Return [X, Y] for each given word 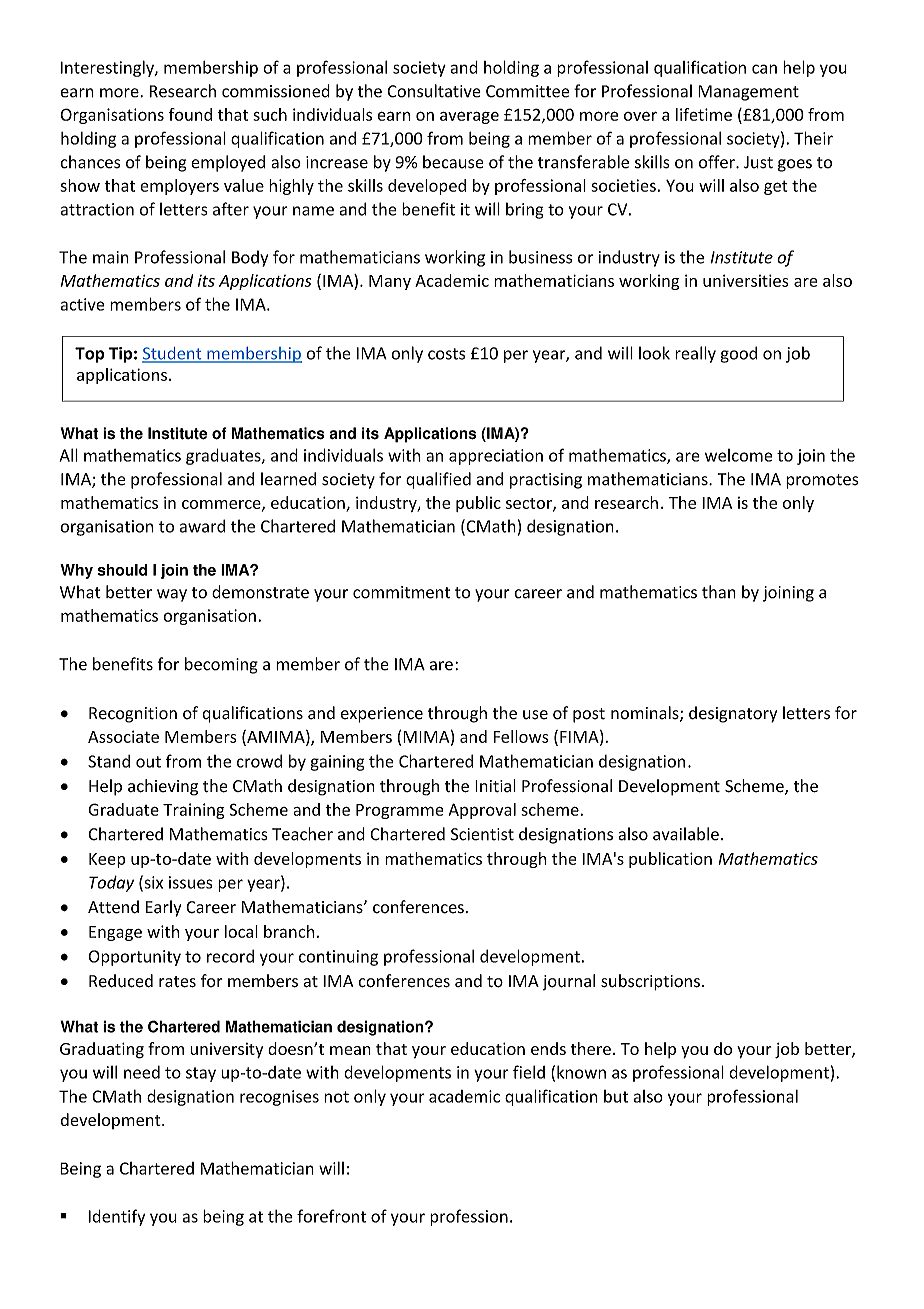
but [616, 1096]
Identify [116, 1217]
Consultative [434, 91]
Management [748, 93]
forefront [331, 1216]
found [190, 114]
